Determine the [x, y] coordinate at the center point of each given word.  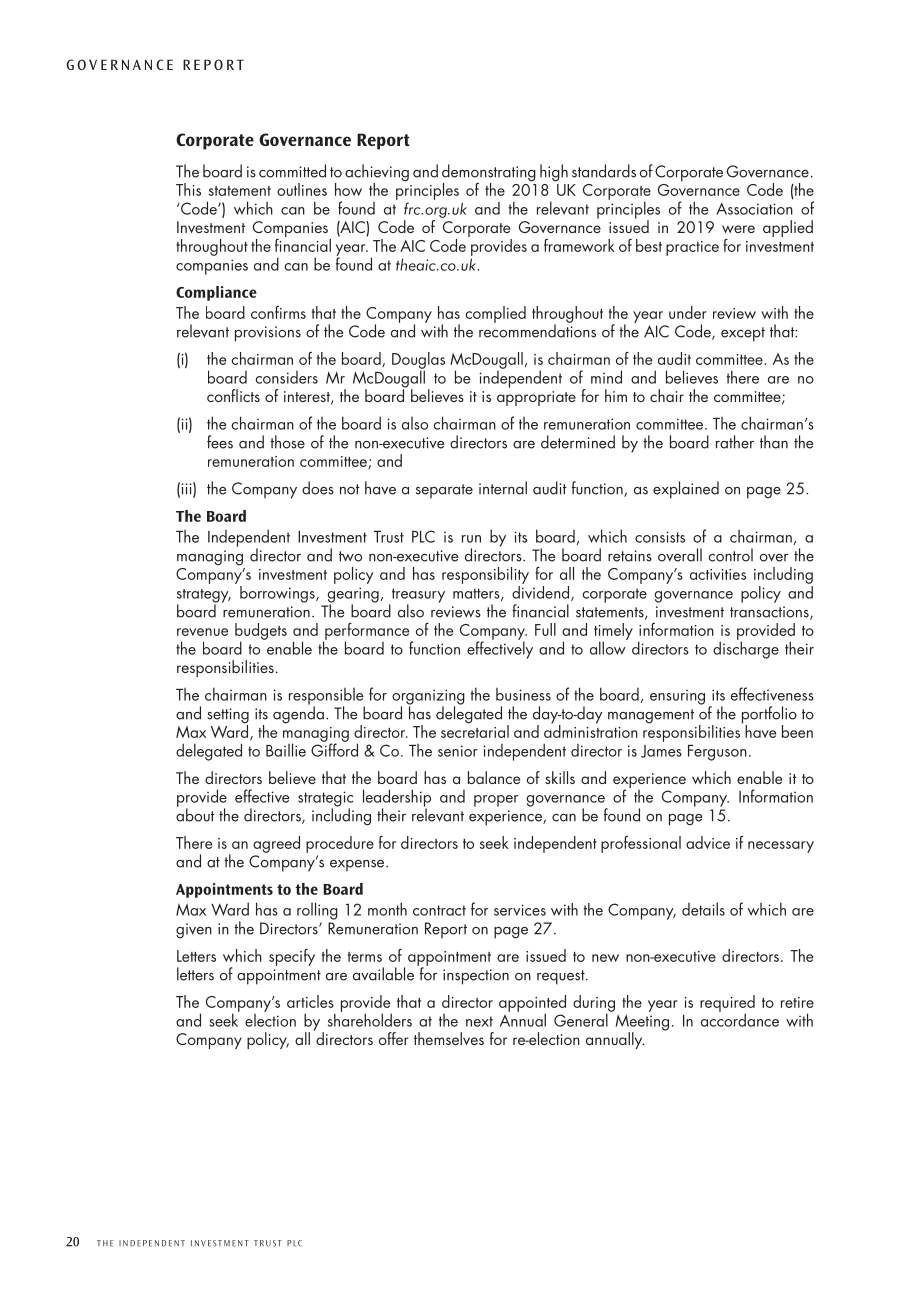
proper [496, 801]
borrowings [278, 594]
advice [708, 842]
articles [310, 1001]
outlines [302, 189]
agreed [276, 844]
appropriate [536, 398]
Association [754, 208]
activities [718, 574]
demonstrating [489, 174]
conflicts [233, 395]
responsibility [485, 575]
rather [735, 442]
